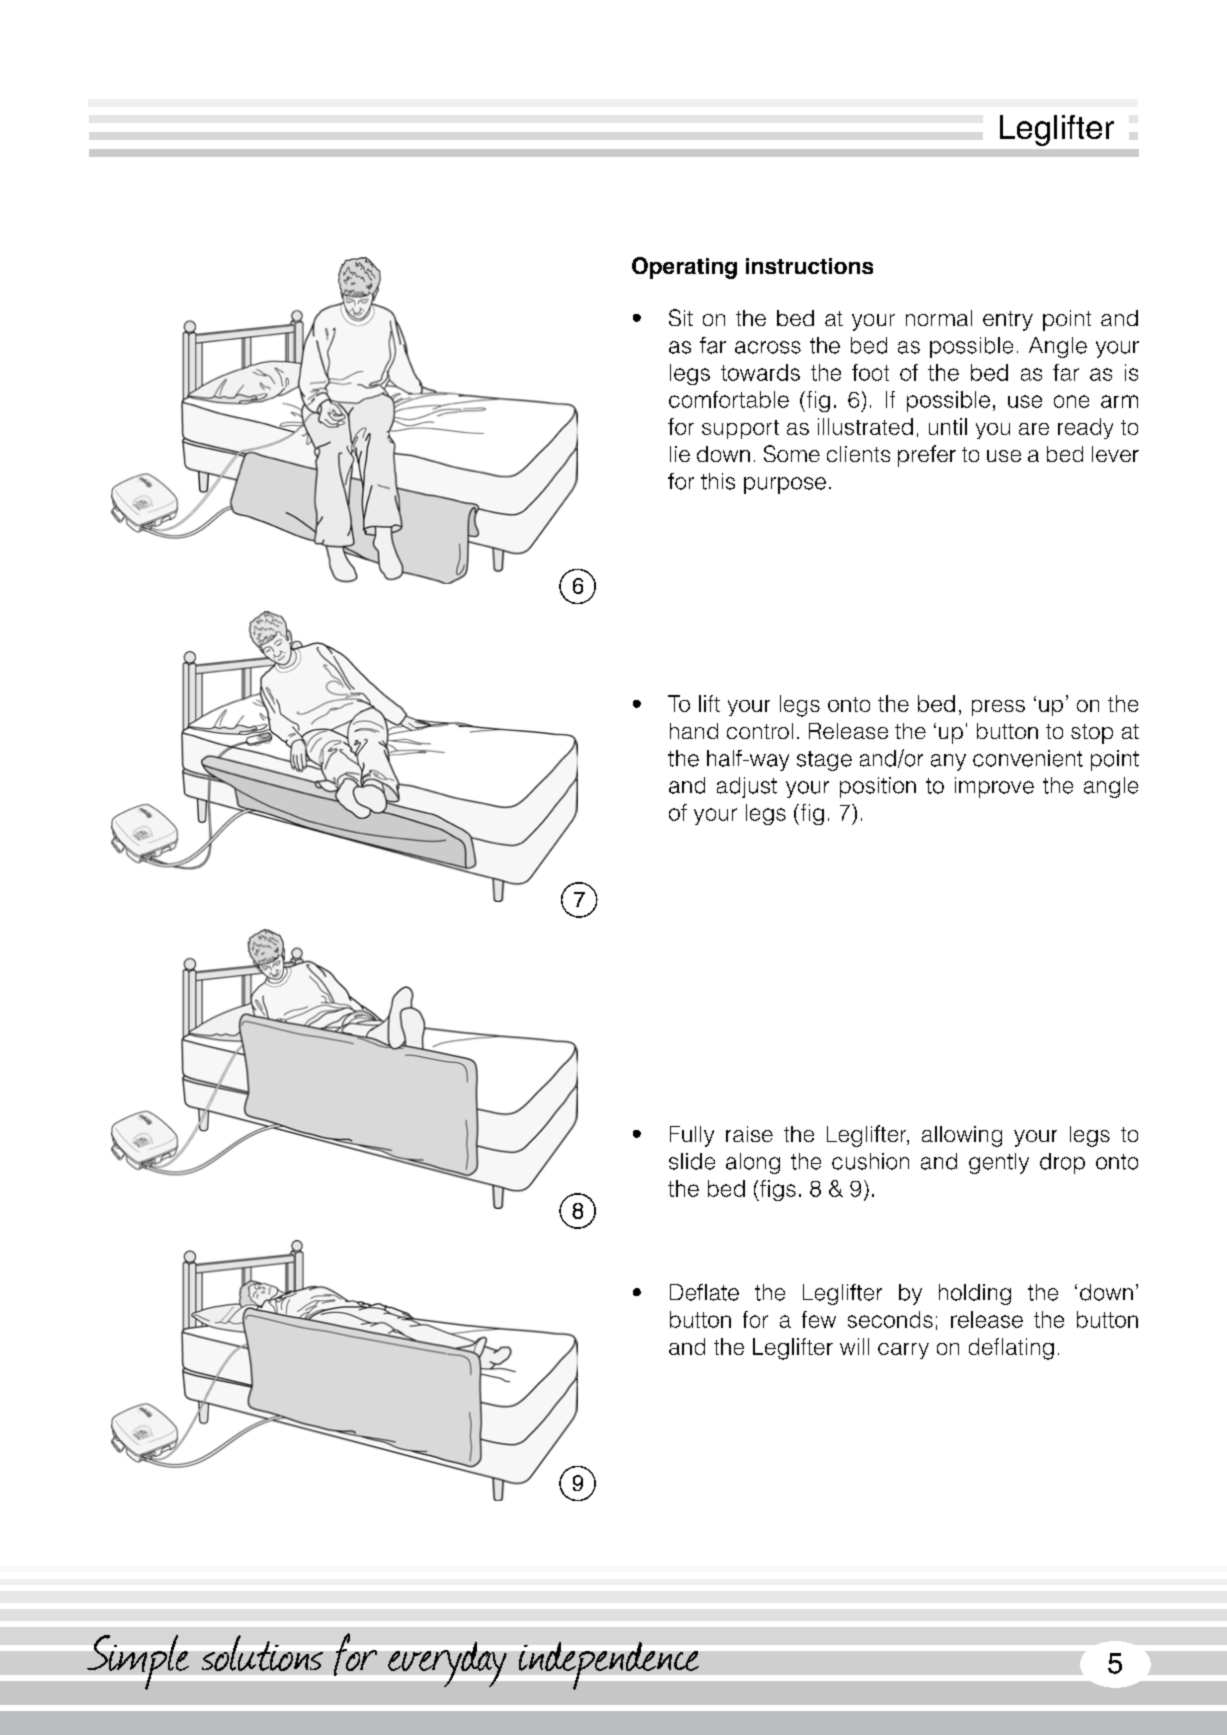 The height and width of the screenshot is (1735, 1227). Describe the element at coordinates (692, 1136) in the screenshot. I see `Fully` at that location.
